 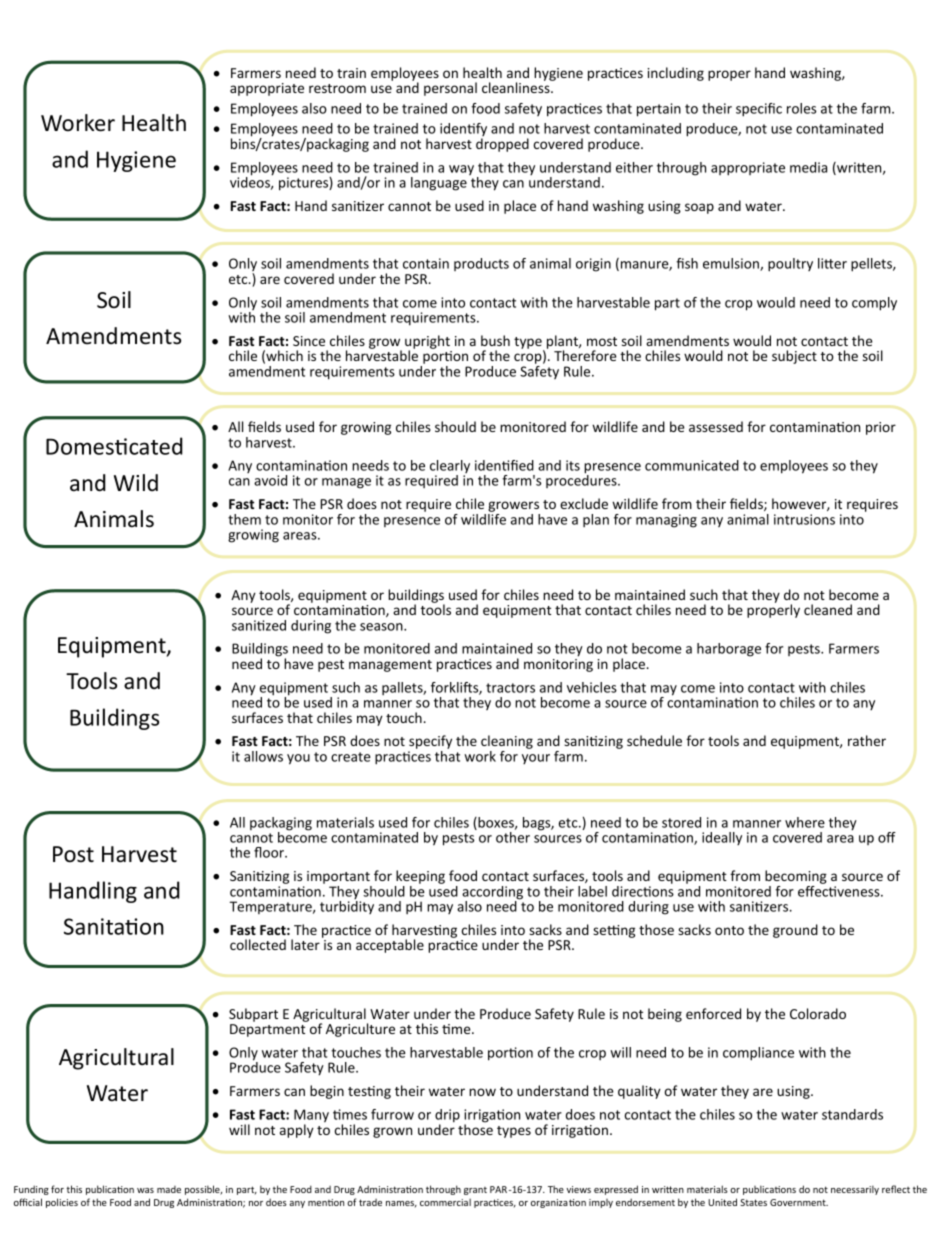 What do you see at coordinates (450, 89) in the screenshot?
I see `personal` at bounding box center [450, 89].
